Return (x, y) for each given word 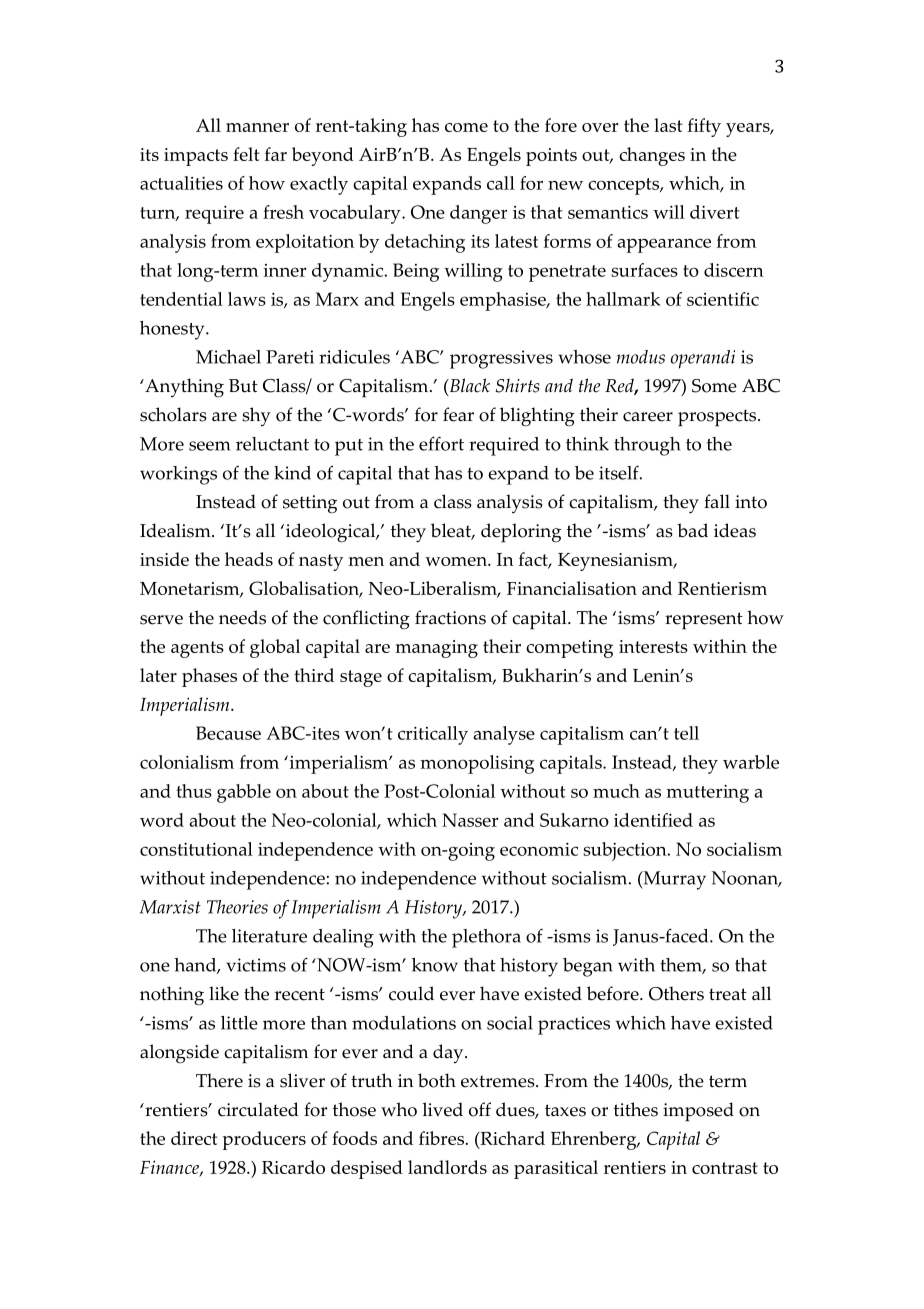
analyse (504, 735)
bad (692, 530)
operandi (703, 359)
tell (686, 733)
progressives (501, 359)
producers (264, 1140)
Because (228, 733)
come (466, 127)
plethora (486, 938)
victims (256, 965)
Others (676, 993)
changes (652, 156)
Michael (228, 357)
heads (249, 559)
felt (246, 154)
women (457, 561)
